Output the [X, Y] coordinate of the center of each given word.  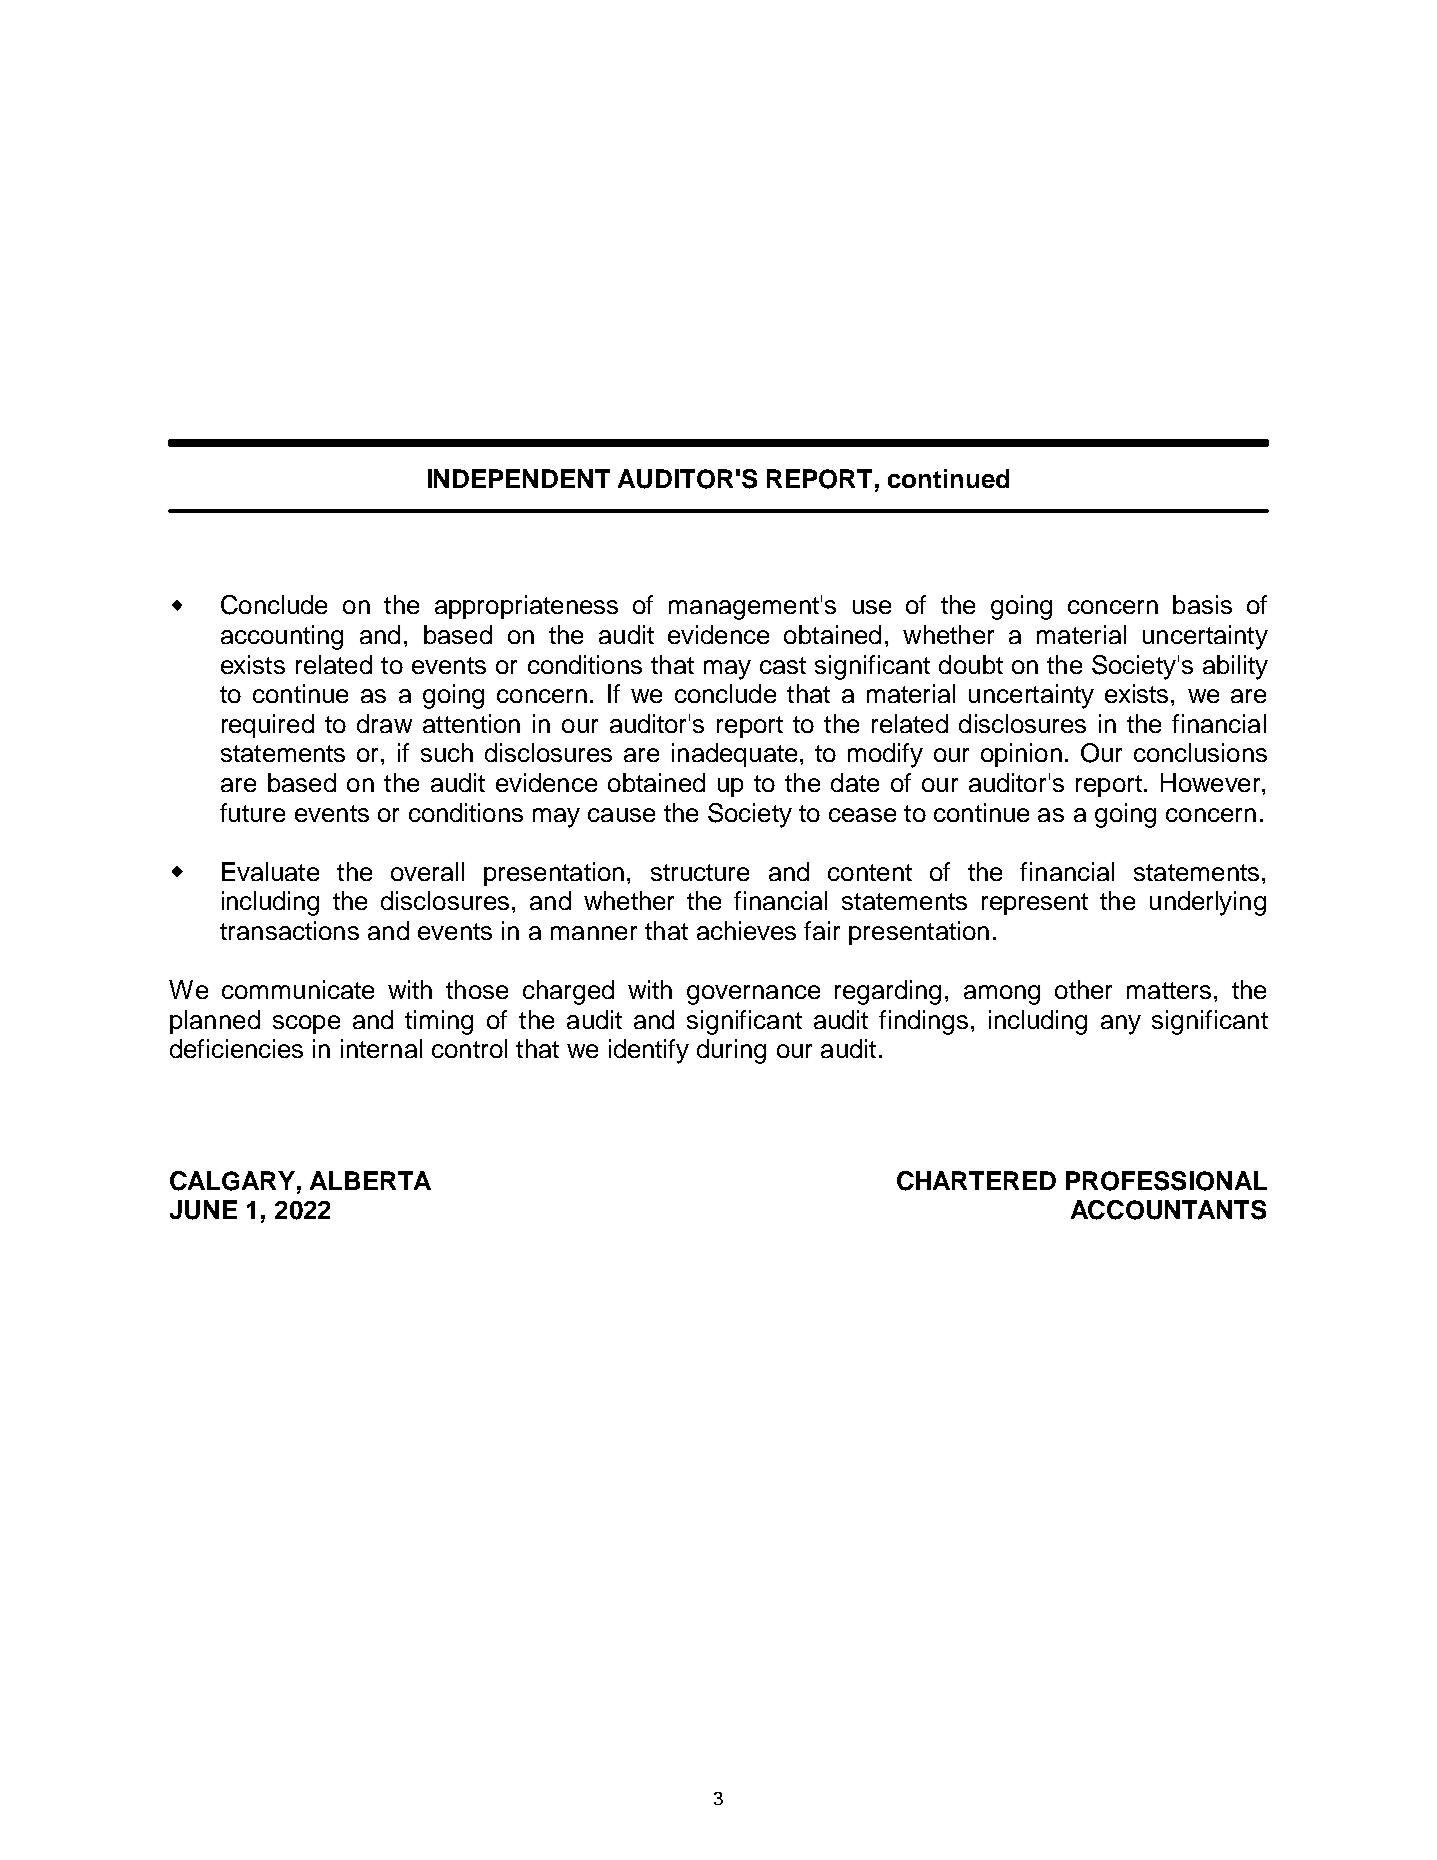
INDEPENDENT [519, 478]
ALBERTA [370, 1180]
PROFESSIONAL [1166, 1181]
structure [700, 872]
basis [1202, 604]
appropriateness [526, 607]
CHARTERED [976, 1181]
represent [1035, 904]
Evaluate [270, 871]
